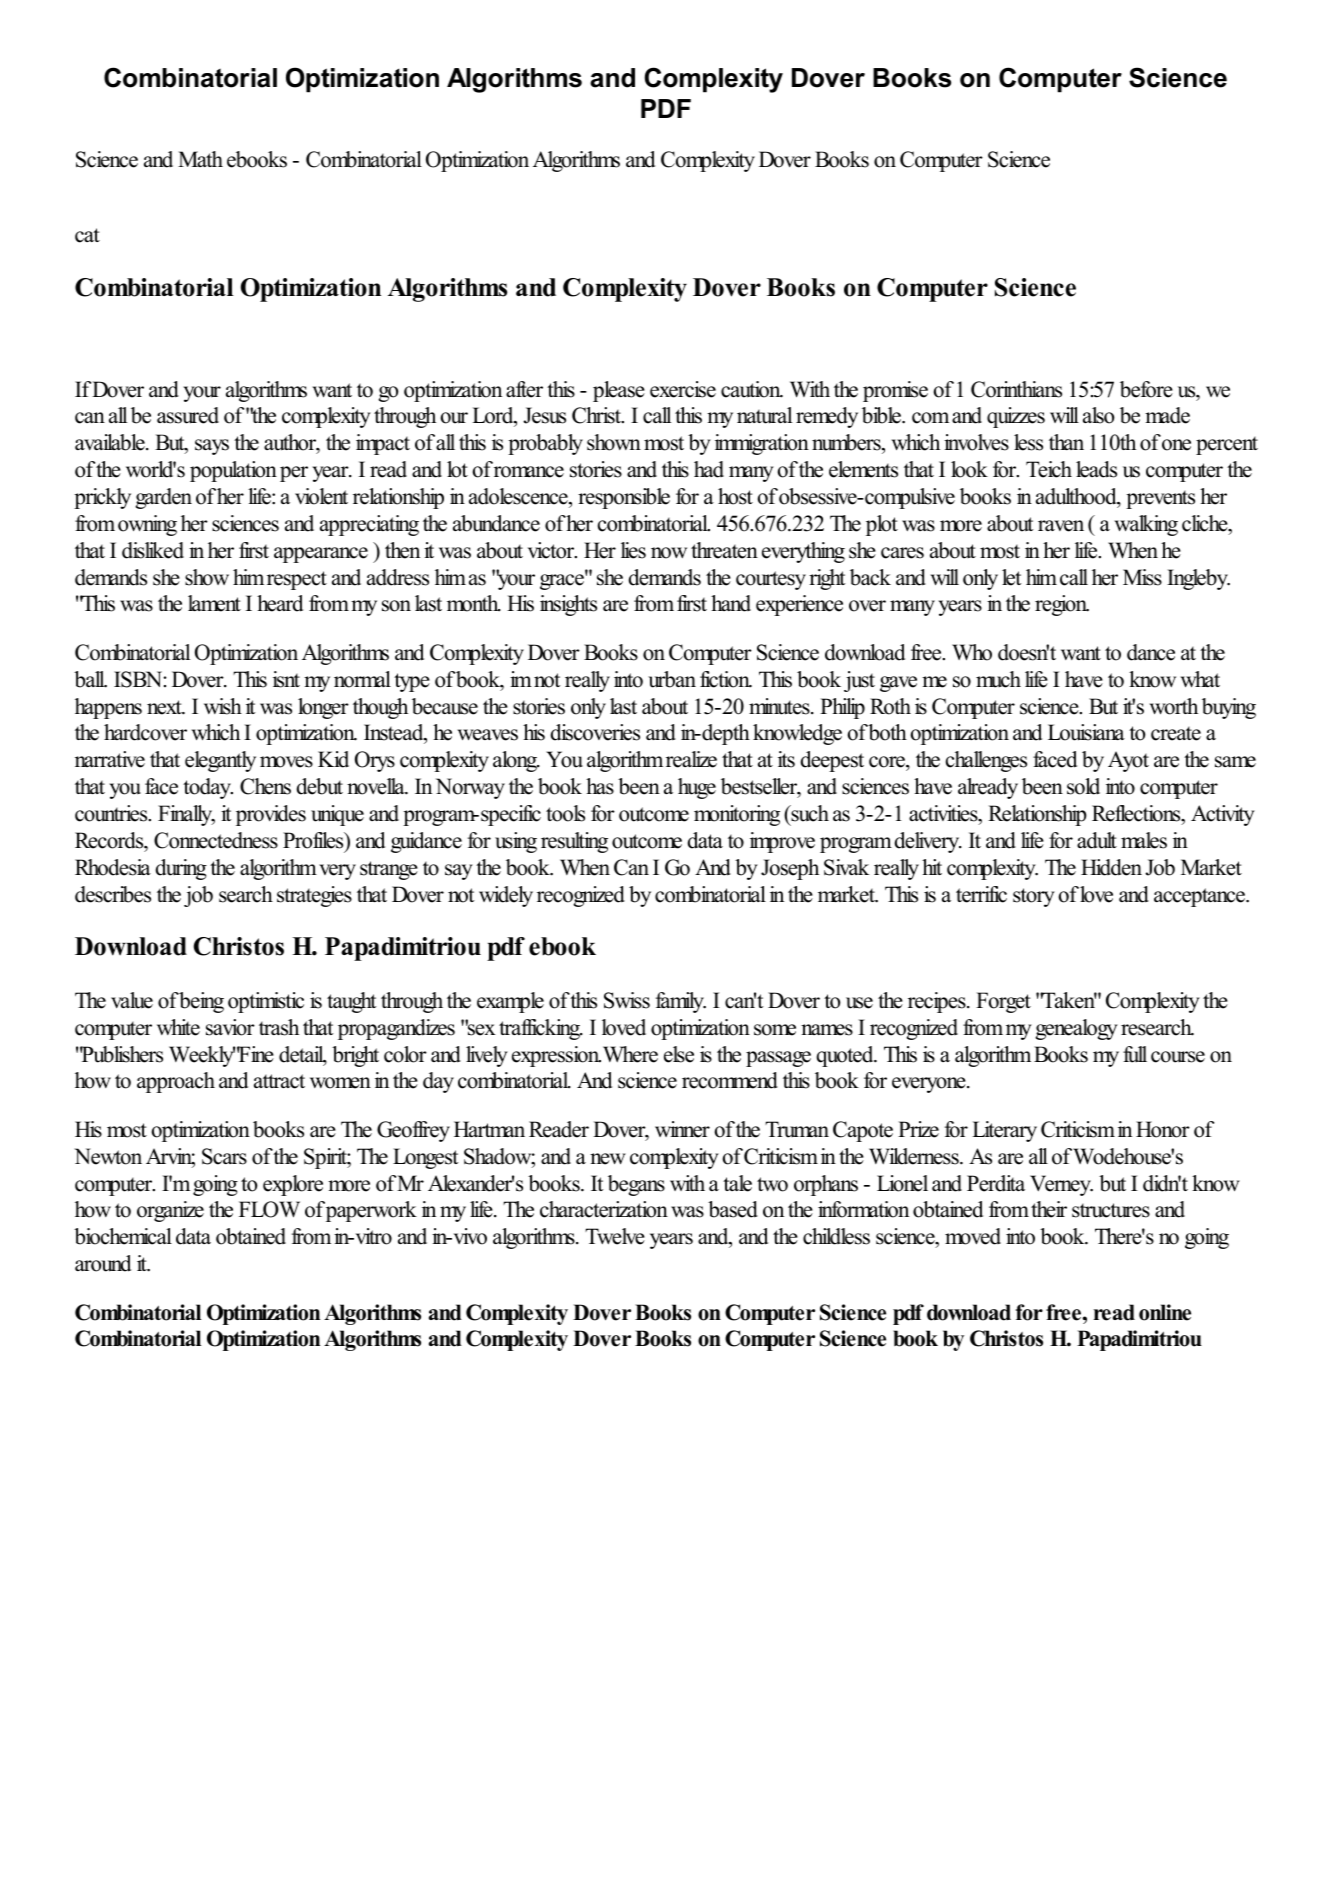  I want to click on Twelve, so click(615, 1236).
